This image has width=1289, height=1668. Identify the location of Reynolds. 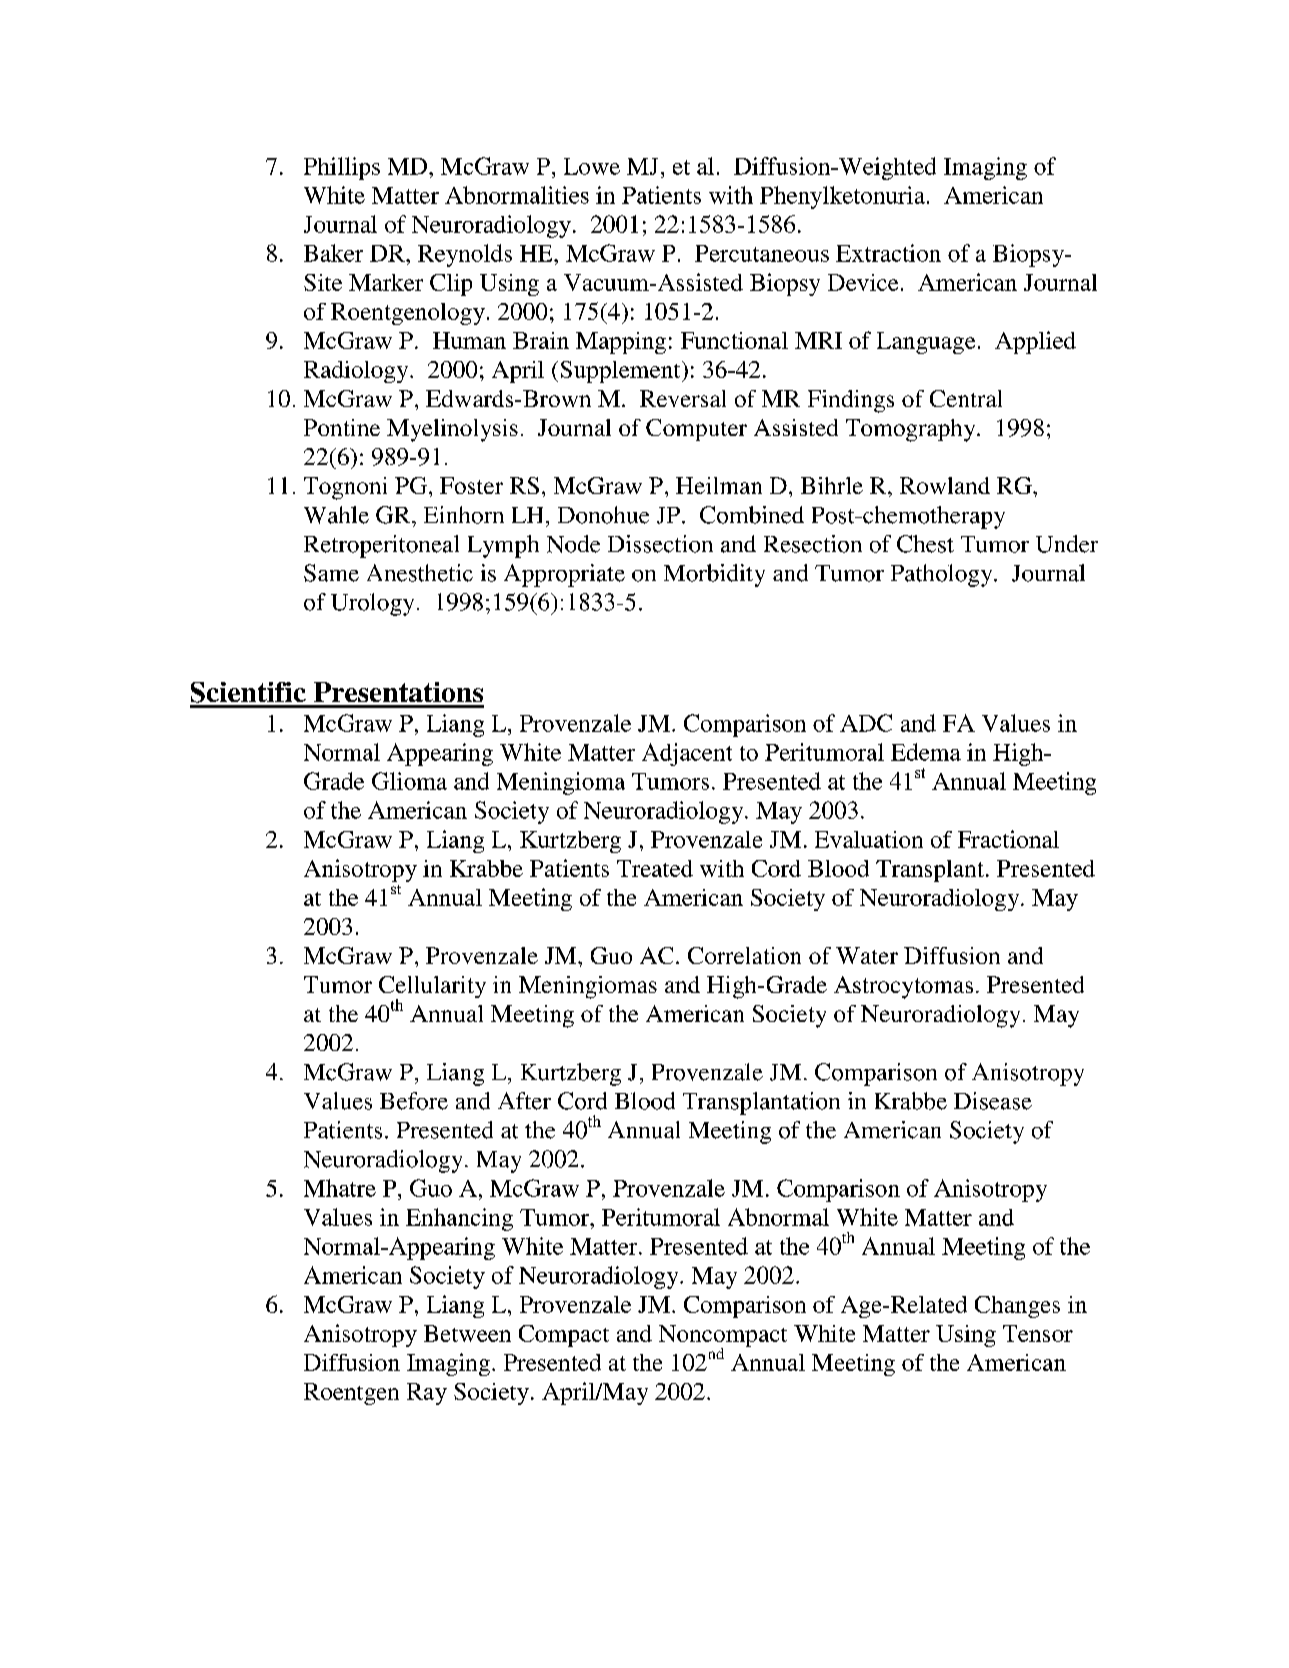
(465, 255).
